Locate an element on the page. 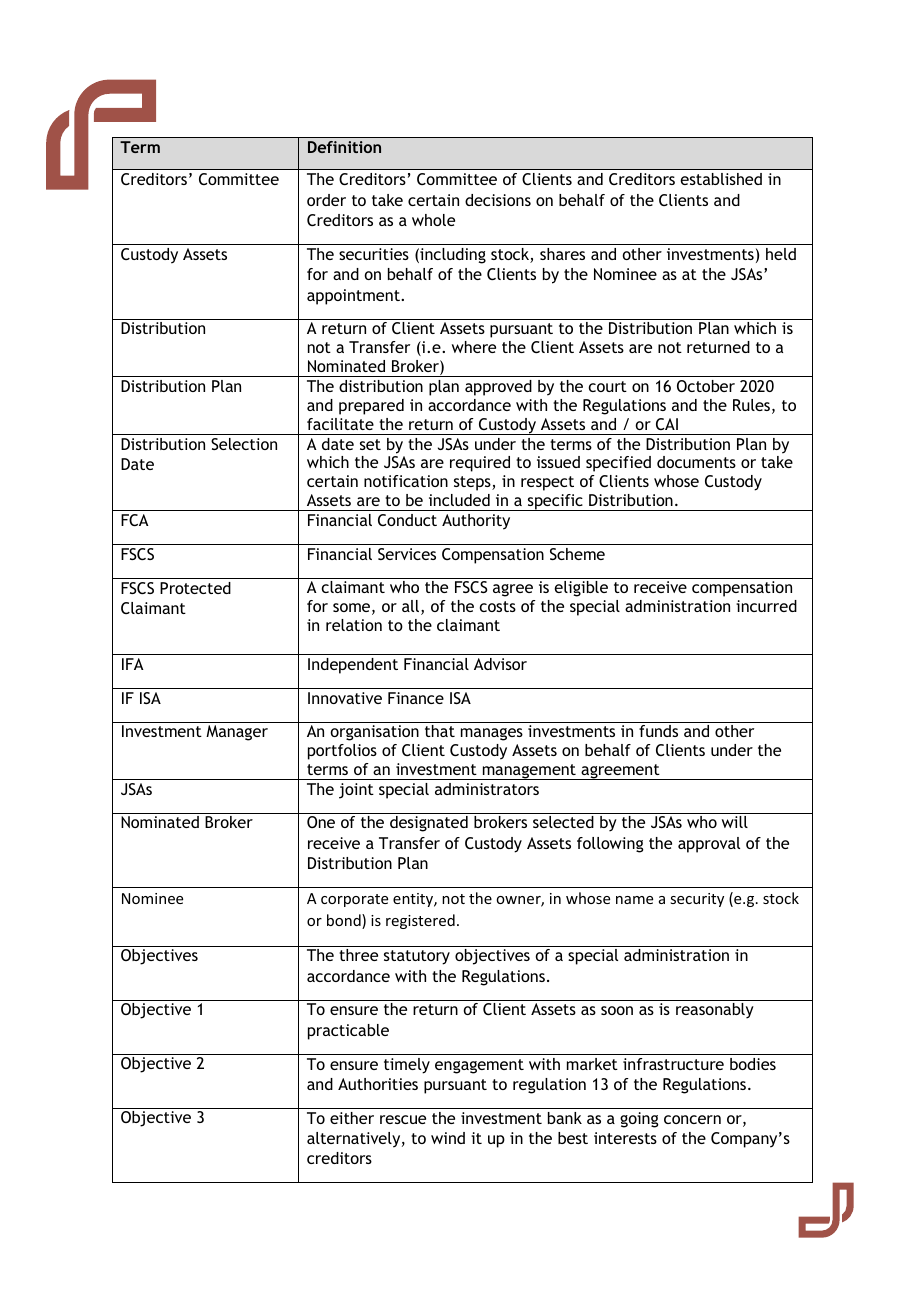 Image resolution: width=924 pixels, height=1308 pixels. Protected is located at coordinates (195, 588).
